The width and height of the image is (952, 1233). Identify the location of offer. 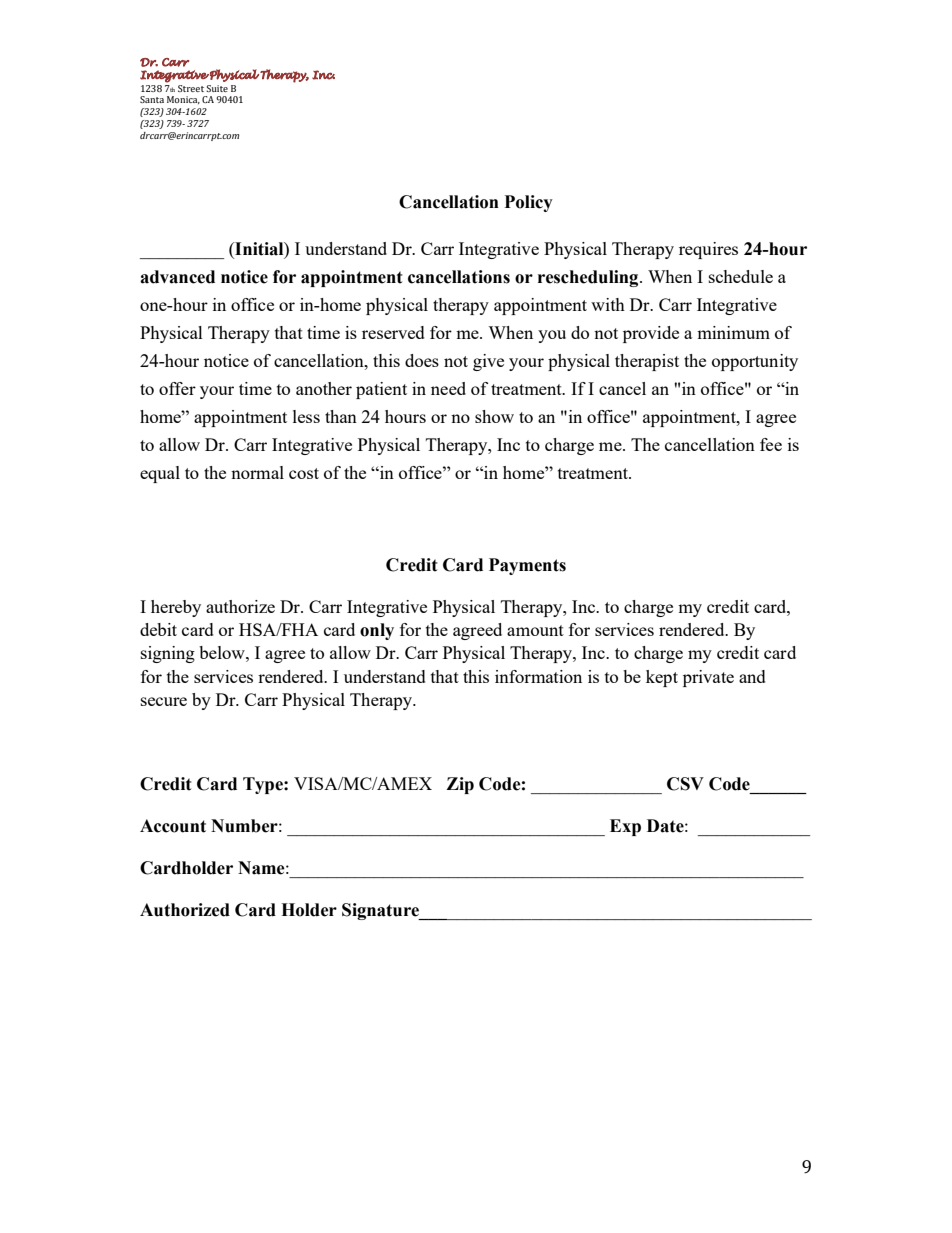
(177, 388).
